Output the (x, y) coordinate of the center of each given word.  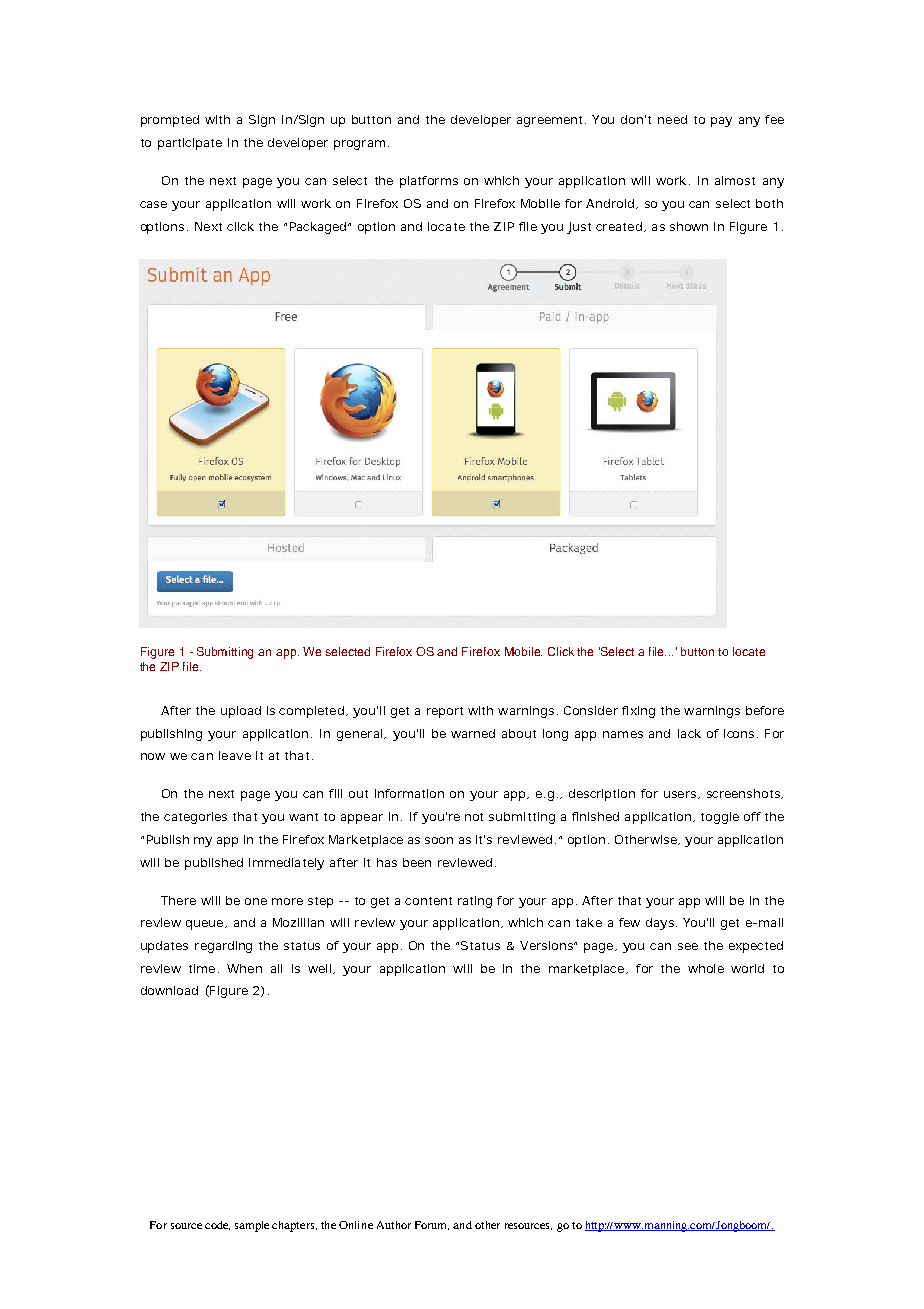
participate (190, 144)
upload (241, 712)
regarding (223, 947)
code (217, 1225)
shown (689, 226)
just (579, 228)
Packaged (320, 228)
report (445, 712)
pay (721, 122)
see (688, 946)
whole (706, 968)
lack (689, 733)
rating (475, 902)
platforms (429, 182)
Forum (432, 1225)
